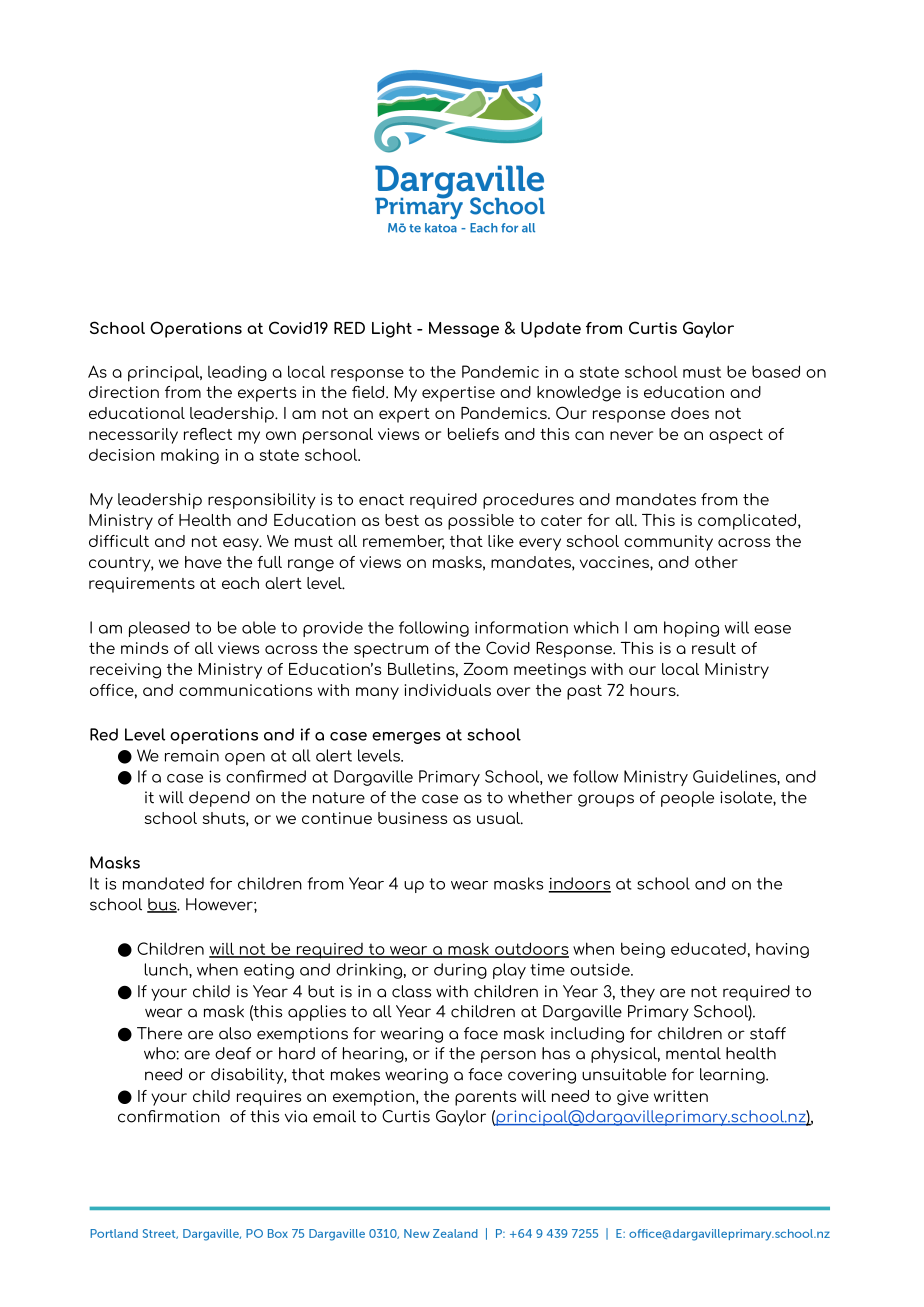 Image resolution: width=924 pixels, height=1307 pixels. I want to click on people, so click(687, 799).
